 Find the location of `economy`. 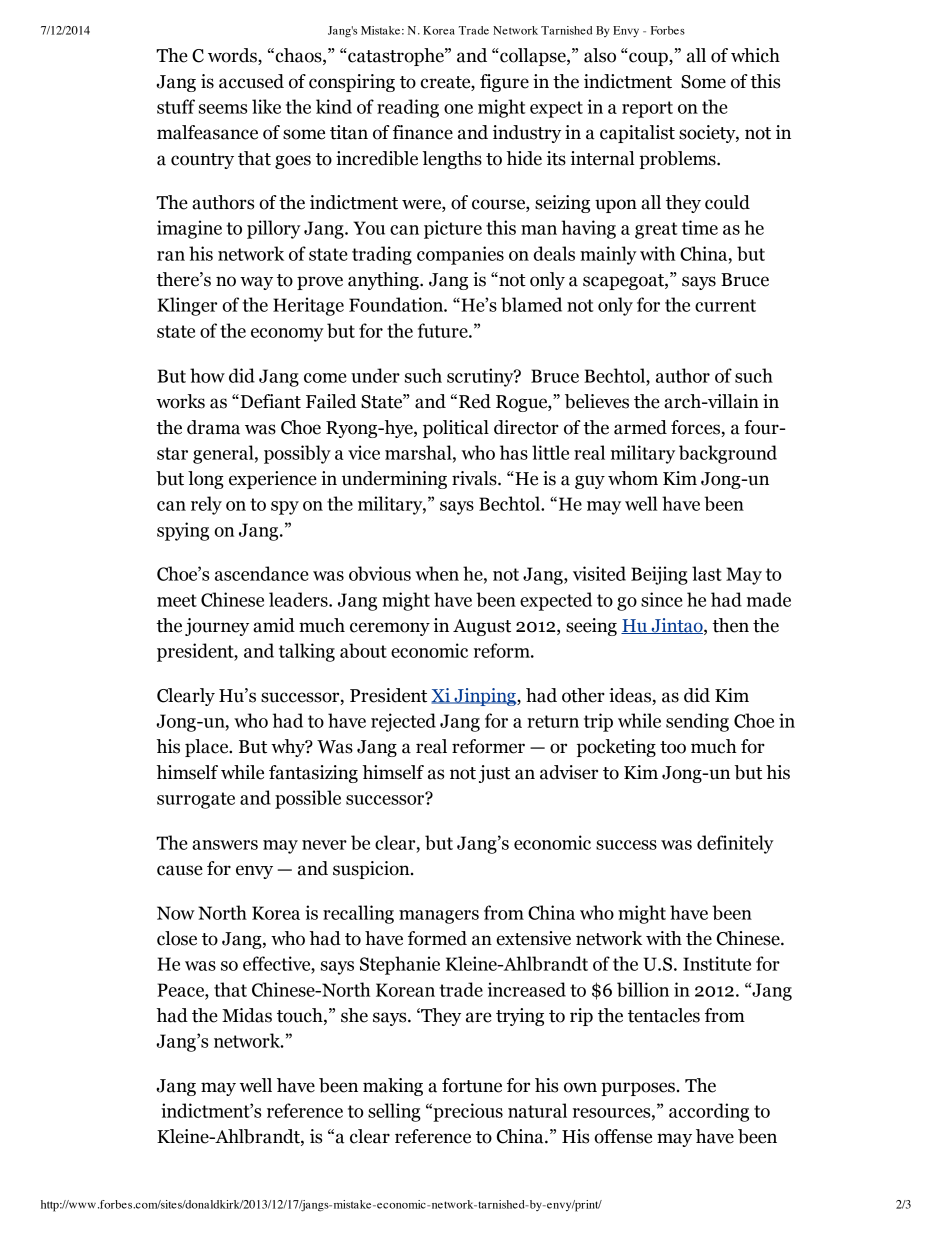

economy is located at coordinates (287, 335).
